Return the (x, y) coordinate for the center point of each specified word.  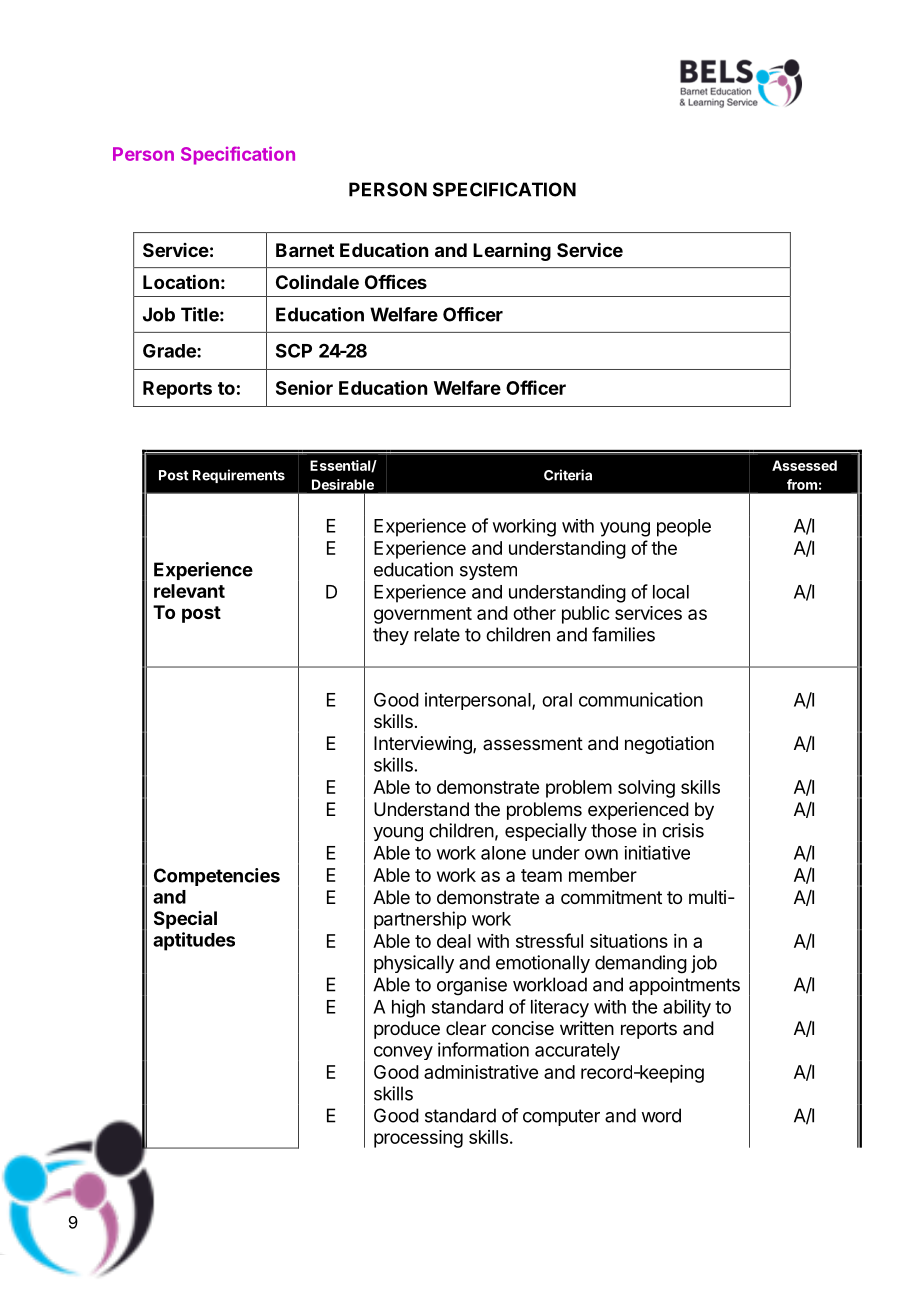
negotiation (669, 745)
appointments (684, 986)
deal (454, 941)
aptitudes (194, 941)
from (802, 484)
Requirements (239, 476)
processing (418, 1139)
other (534, 613)
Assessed (804, 465)
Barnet (305, 250)
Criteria (568, 475)
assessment (533, 743)
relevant (189, 591)
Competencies (217, 877)
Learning (512, 252)
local (671, 592)
